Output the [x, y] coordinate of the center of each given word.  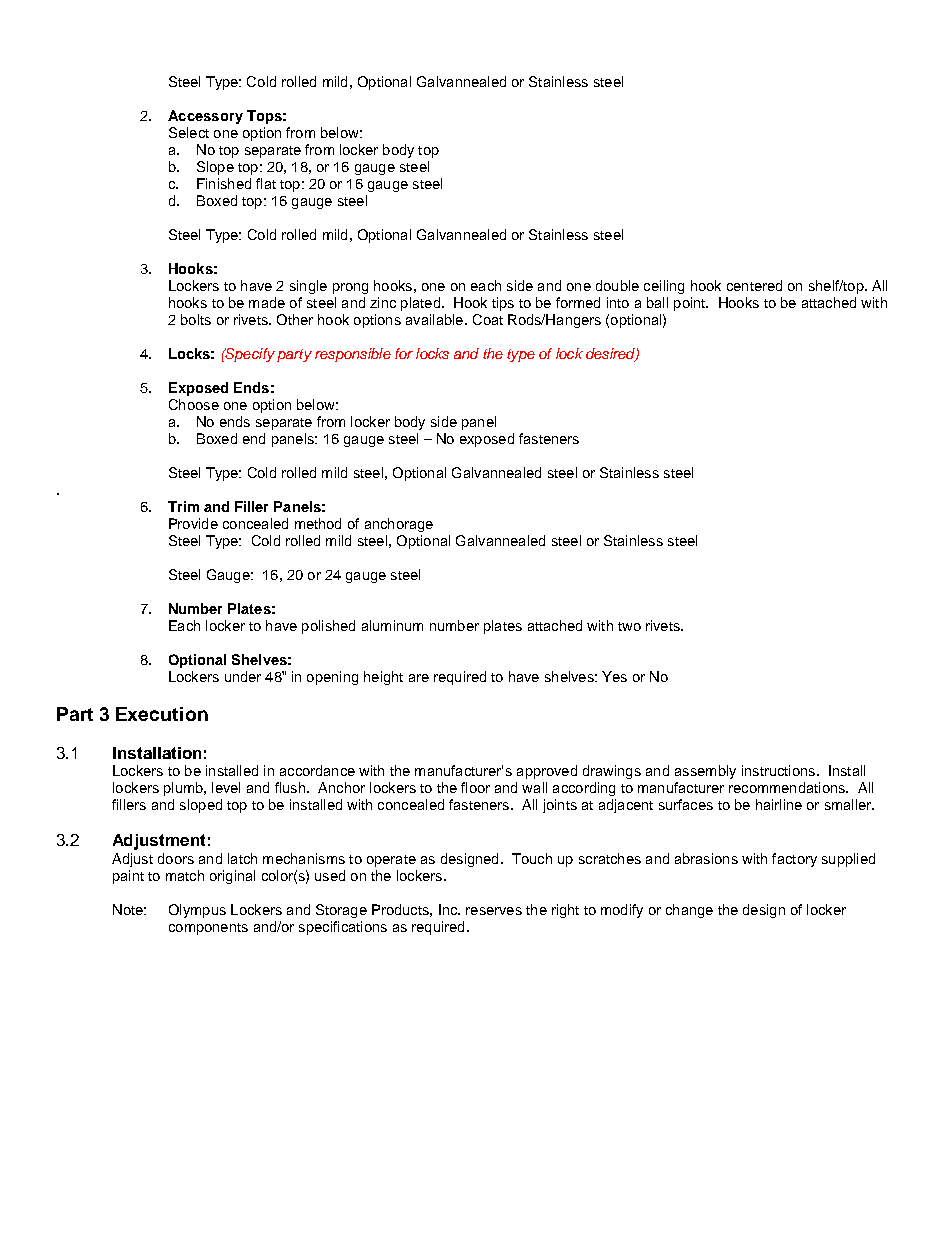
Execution [162, 714]
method [318, 523]
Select [189, 132]
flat [266, 183]
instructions [778, 770]
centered [754, 285]
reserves [494, 911]
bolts [196, 319]
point [691, 304]
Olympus [197, 911]
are [419, 678]
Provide [193, 523]
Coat [488, 319]
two [629, 626]
